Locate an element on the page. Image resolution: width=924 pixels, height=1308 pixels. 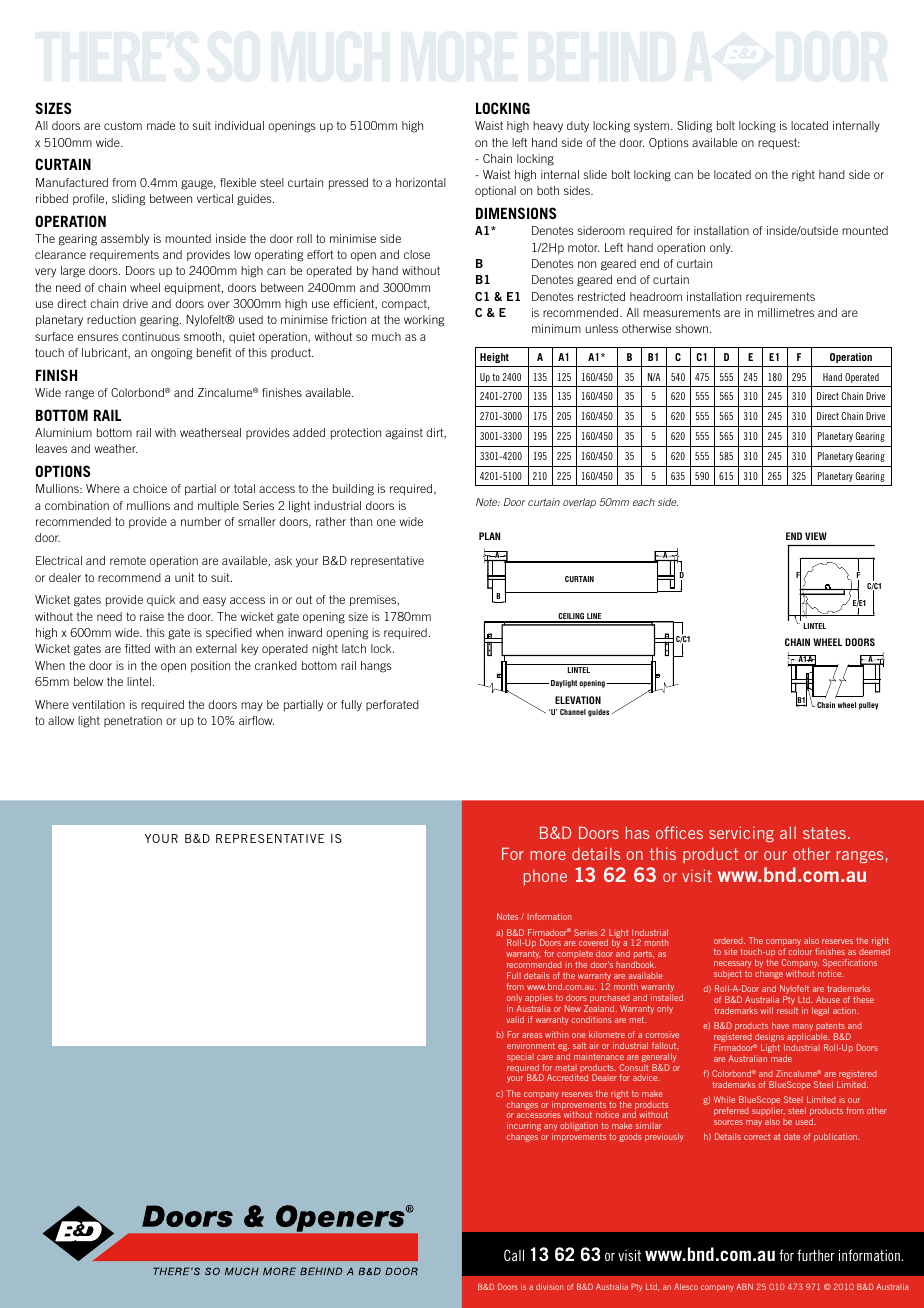
custom is located at coordinates (123, 125).
